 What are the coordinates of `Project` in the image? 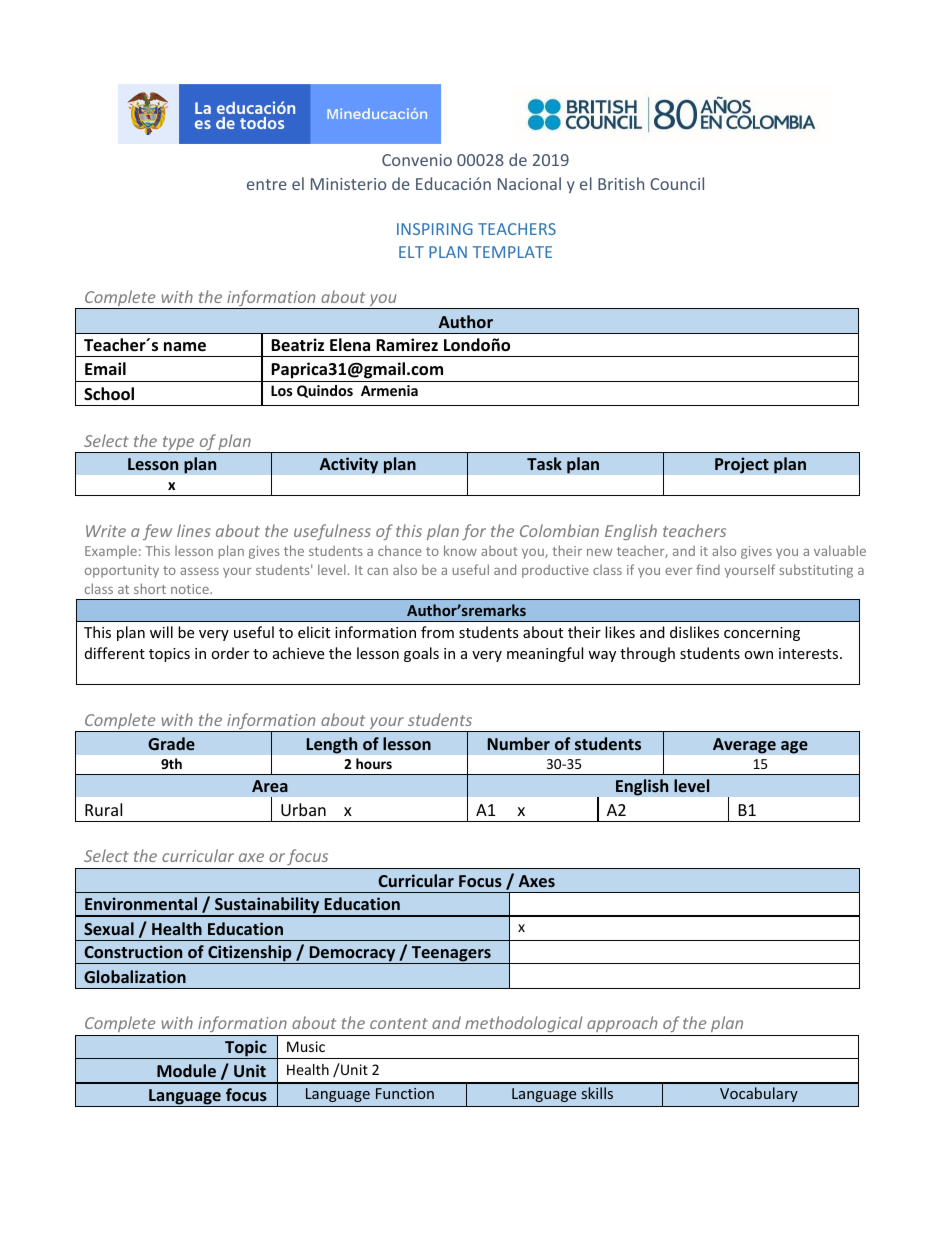 It's located at (742, 465).
